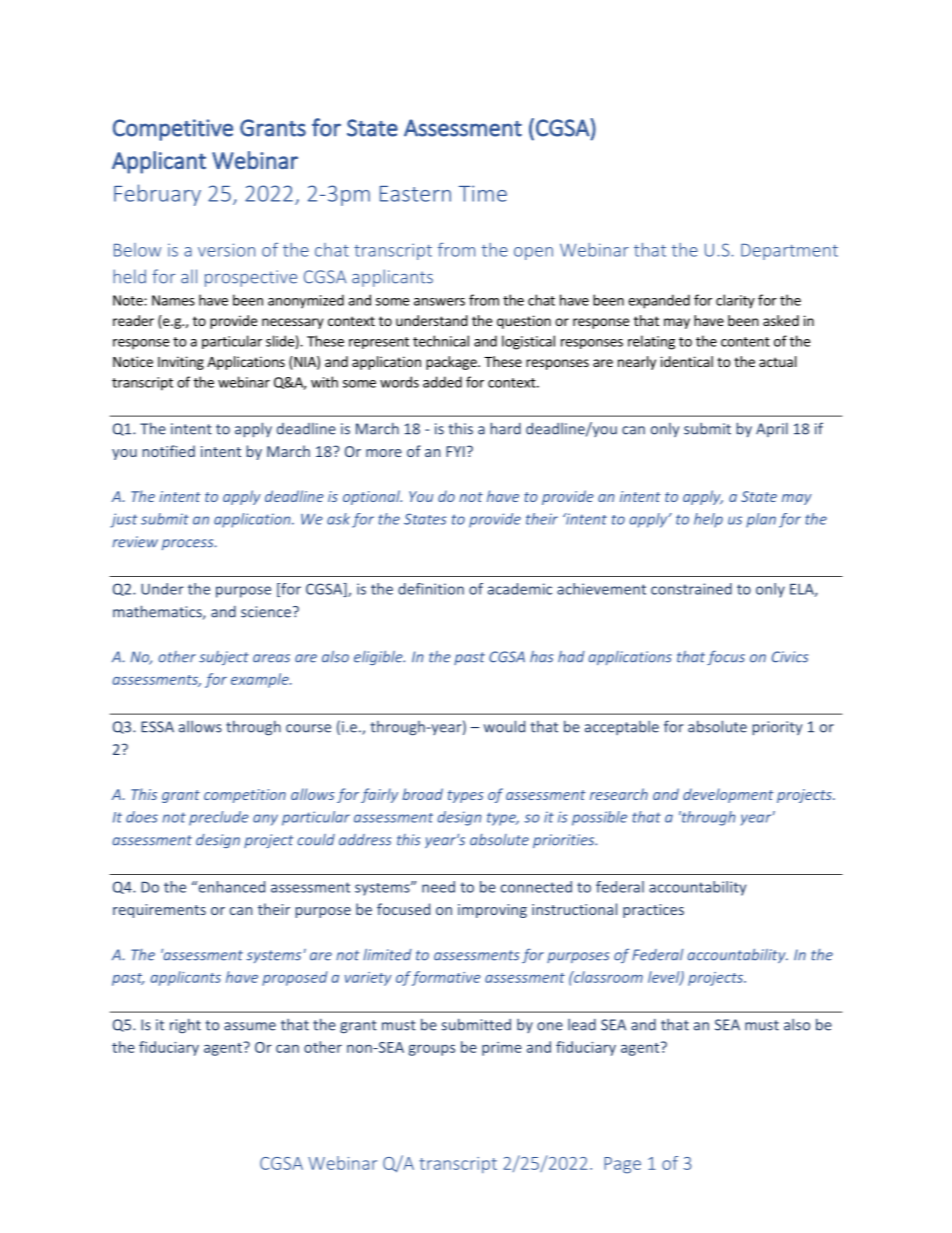  What do you see at coordinates (431, 1050) in the document?
I see `groups` at bounding box center [431, 1050].
